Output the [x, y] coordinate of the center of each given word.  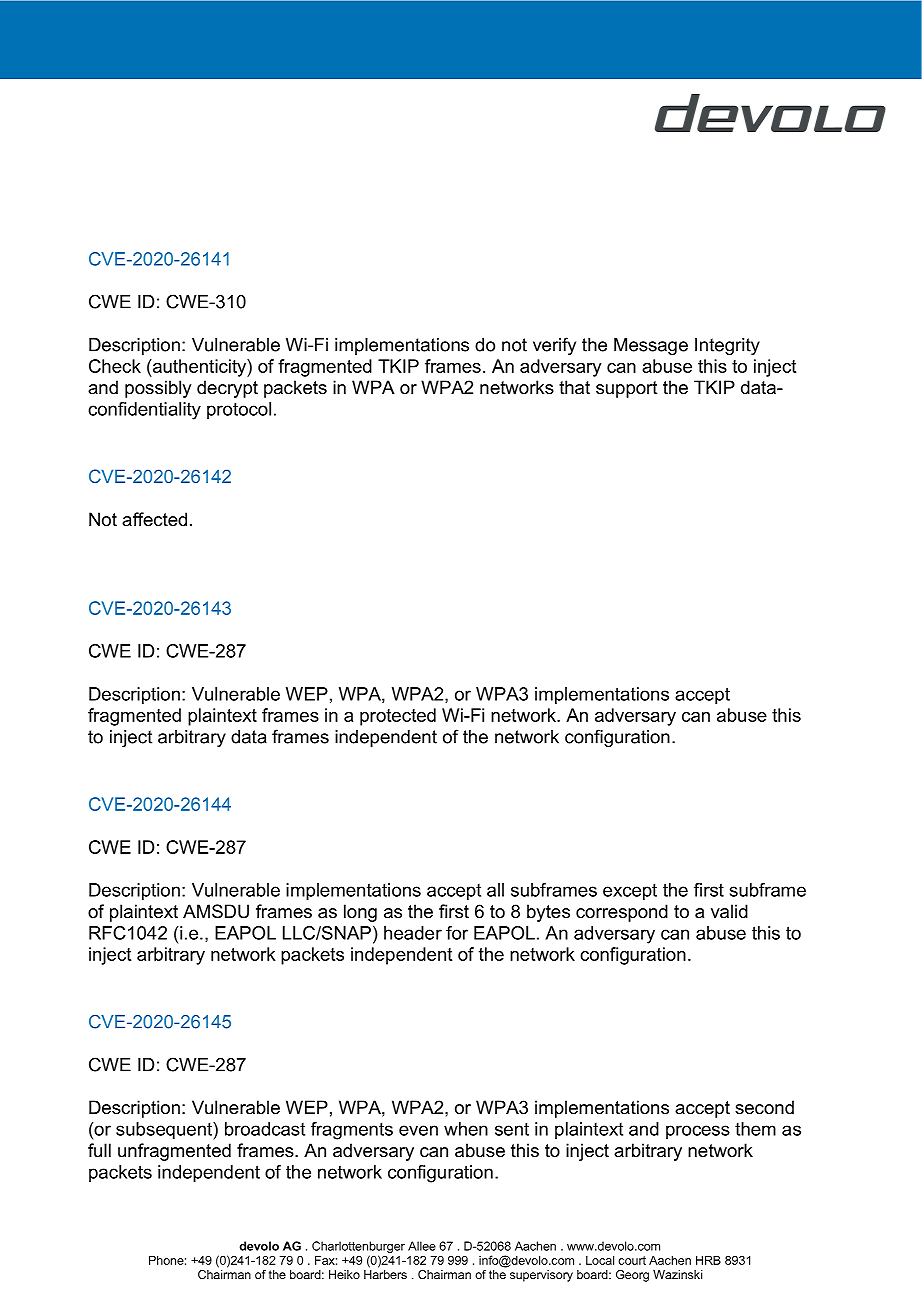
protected [398, 717]
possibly [158, 389]
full [99, 1150]
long [360, 913]
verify [554, 346]
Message [651, 346]
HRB [708, 1260]
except [630, 892]
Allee [422, 1246]
